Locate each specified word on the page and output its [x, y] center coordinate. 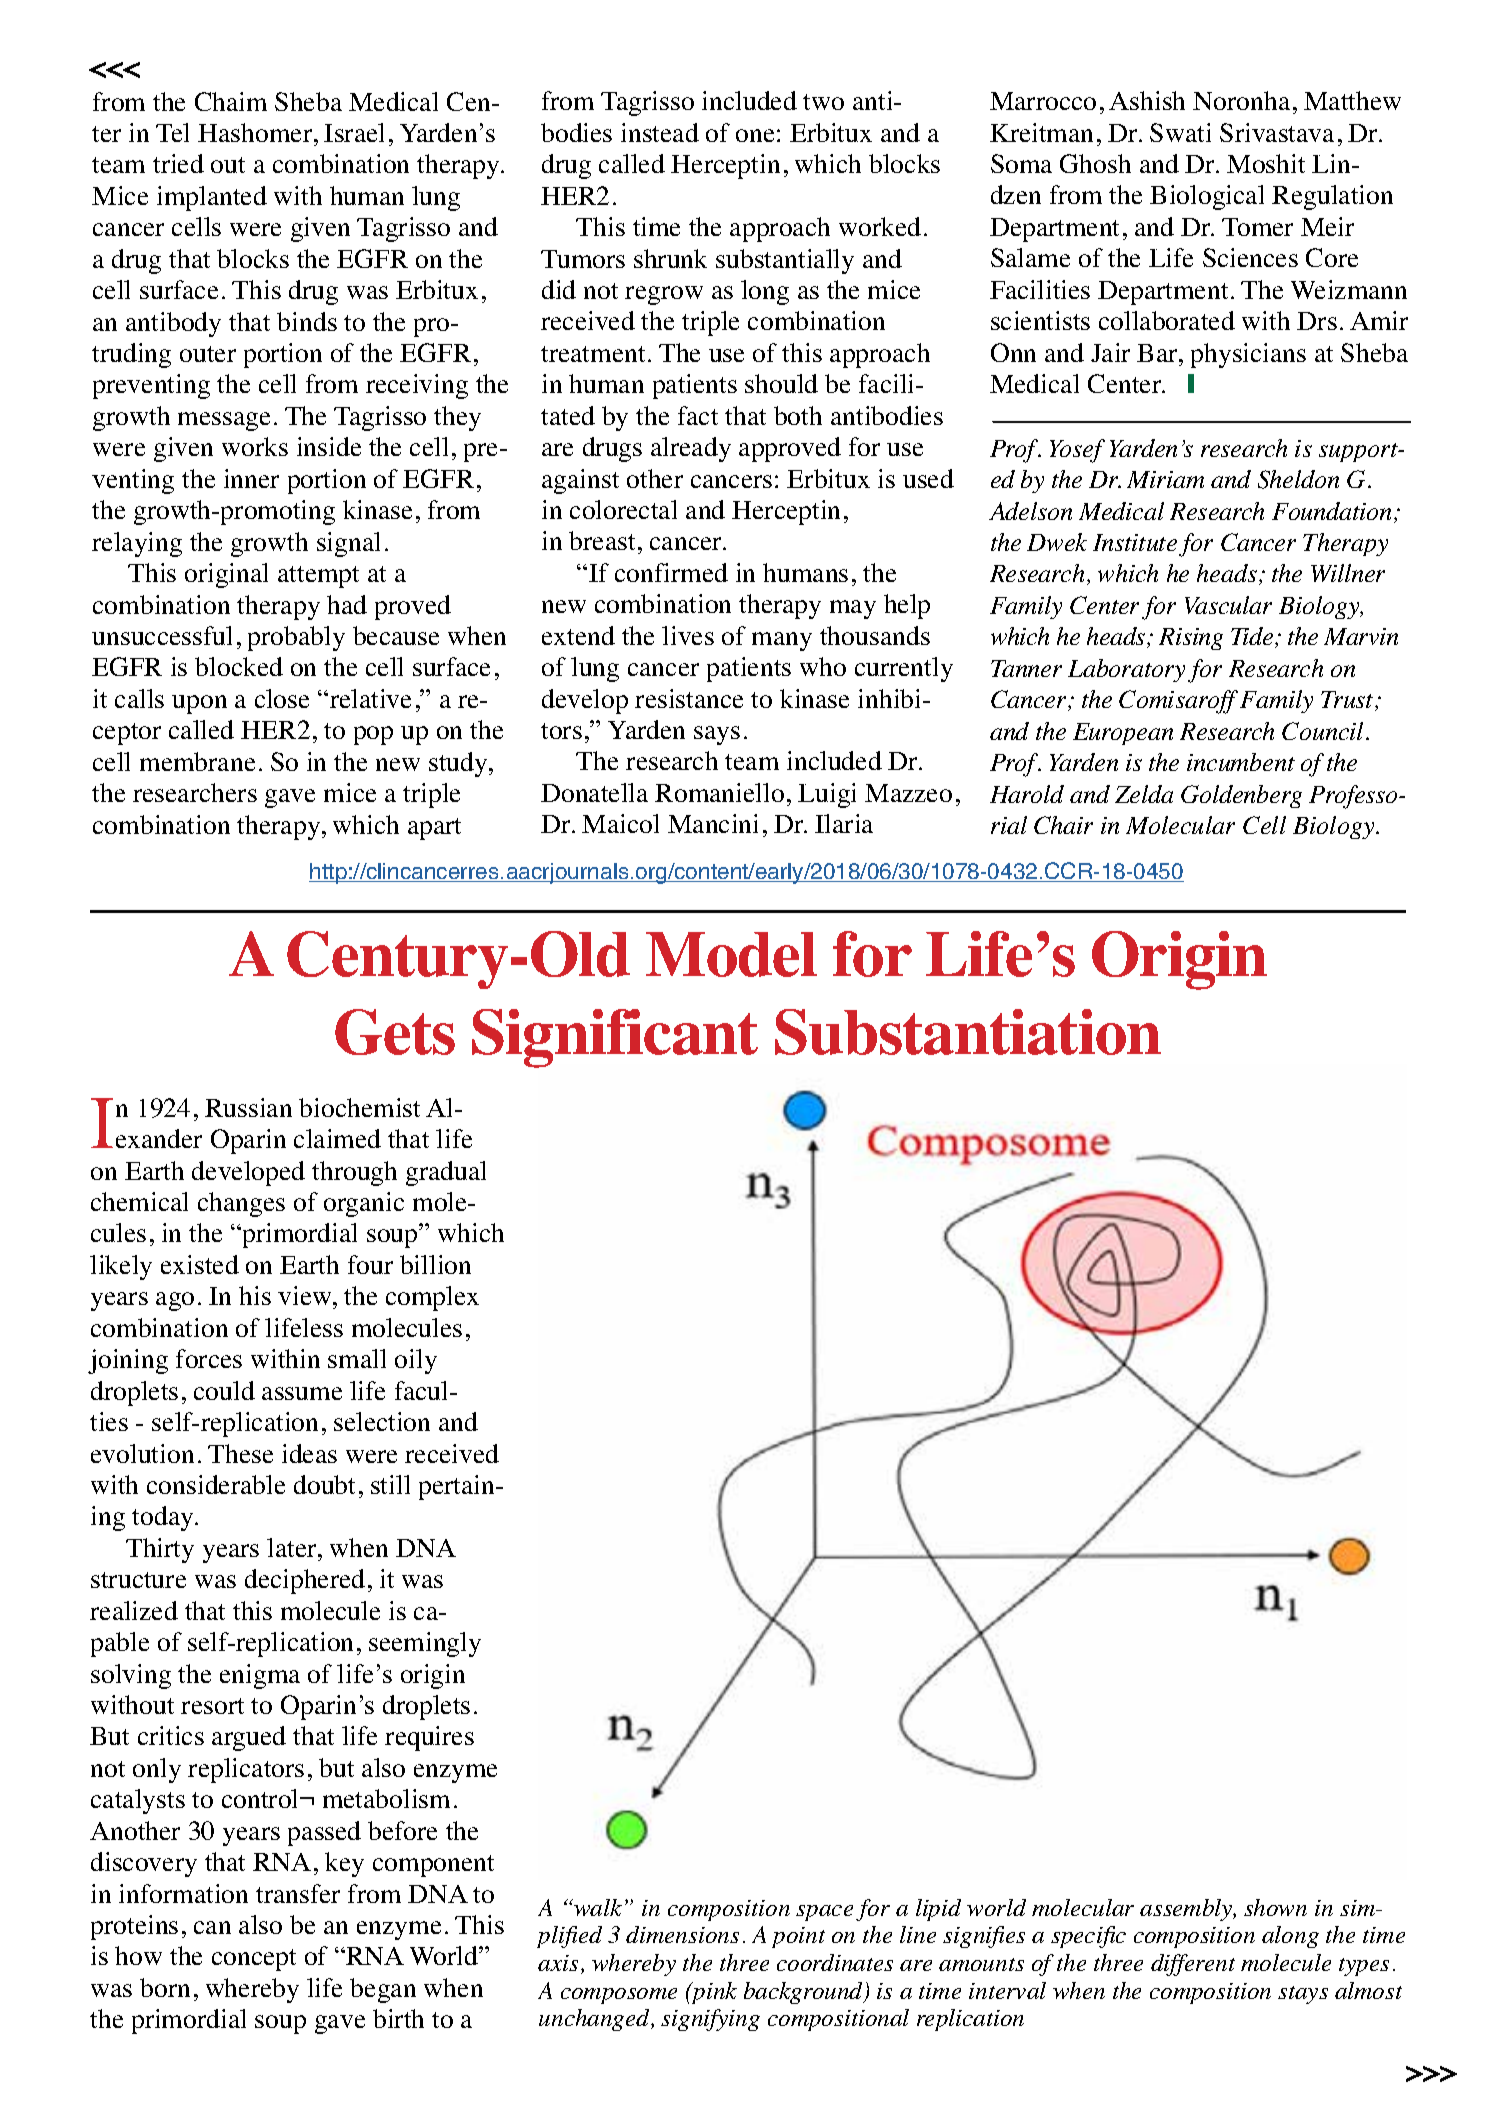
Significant [615, 1038]
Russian [248, 1107]
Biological [1207, 197]
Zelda [1144, 794]
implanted [212, 198]
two [823, 102]
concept [254, 1960]
